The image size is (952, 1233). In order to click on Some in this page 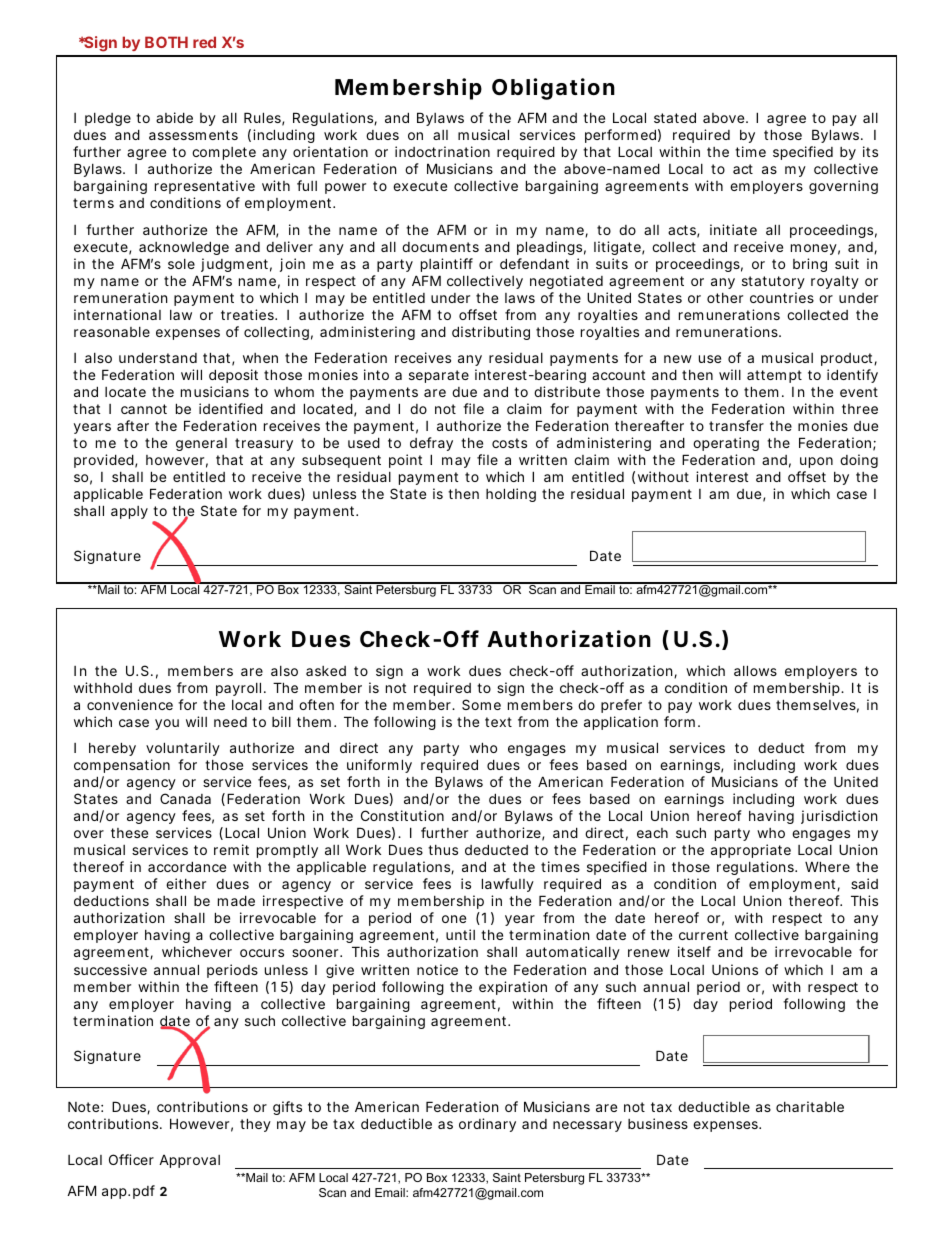, I will do `click(481, 704)`.
